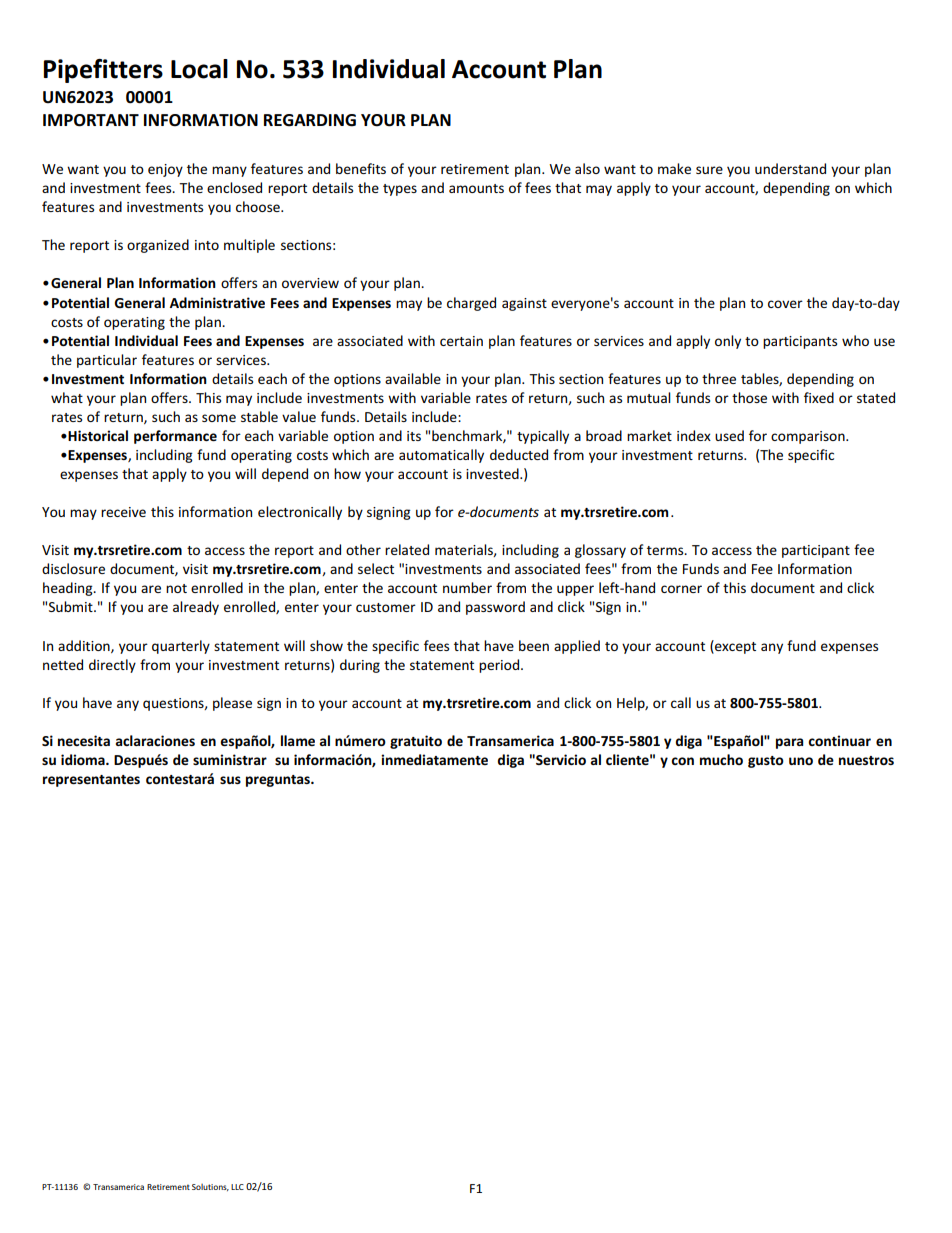 This screenshot has height=1233, width=952. I want to click on Local, so click(199, 69).
